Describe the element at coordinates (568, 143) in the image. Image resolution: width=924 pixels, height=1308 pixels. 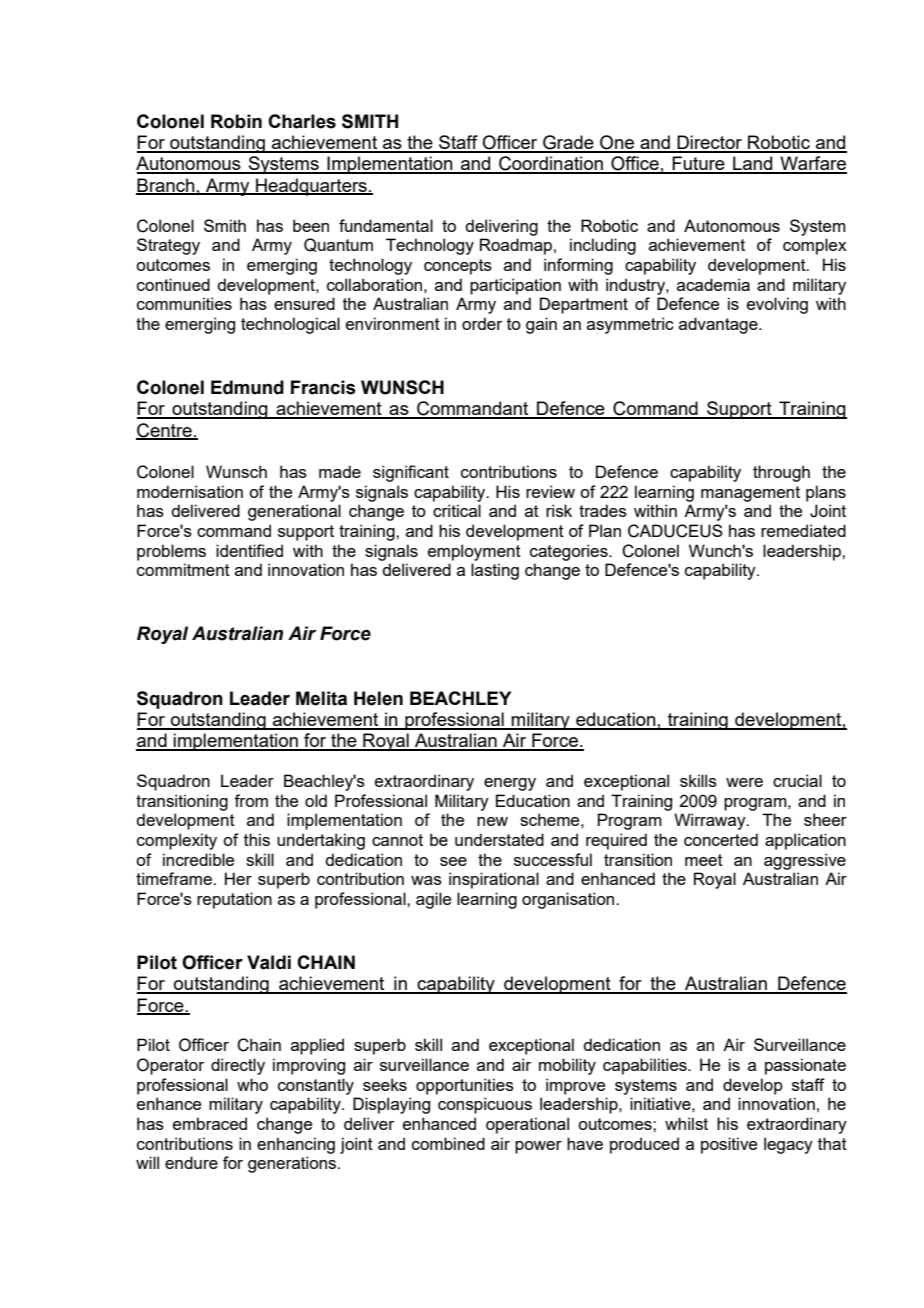
I see `Grade` at that location.
